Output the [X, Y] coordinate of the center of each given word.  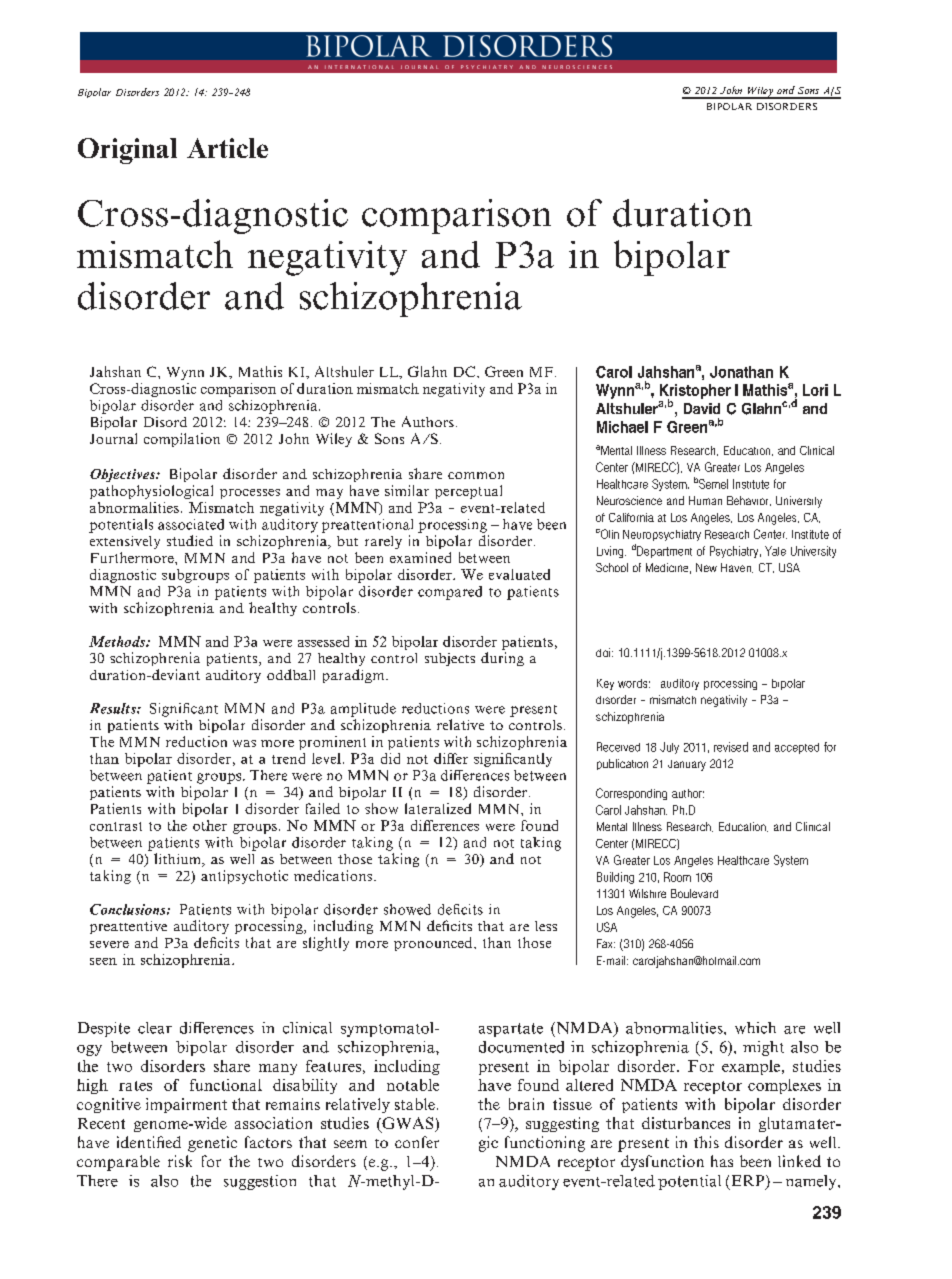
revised [731, 747]
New [706, 567]
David [702, 408]
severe [109, 944]
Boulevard [694, 893]
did [390, 758]
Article [227, 148]
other [210, 825]
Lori [815, 390]
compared [450, 593]
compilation [182, 440]
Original [127, 151]
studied [190, 540]
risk [180, 1161]
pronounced [434, 944]
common [476, 475]
